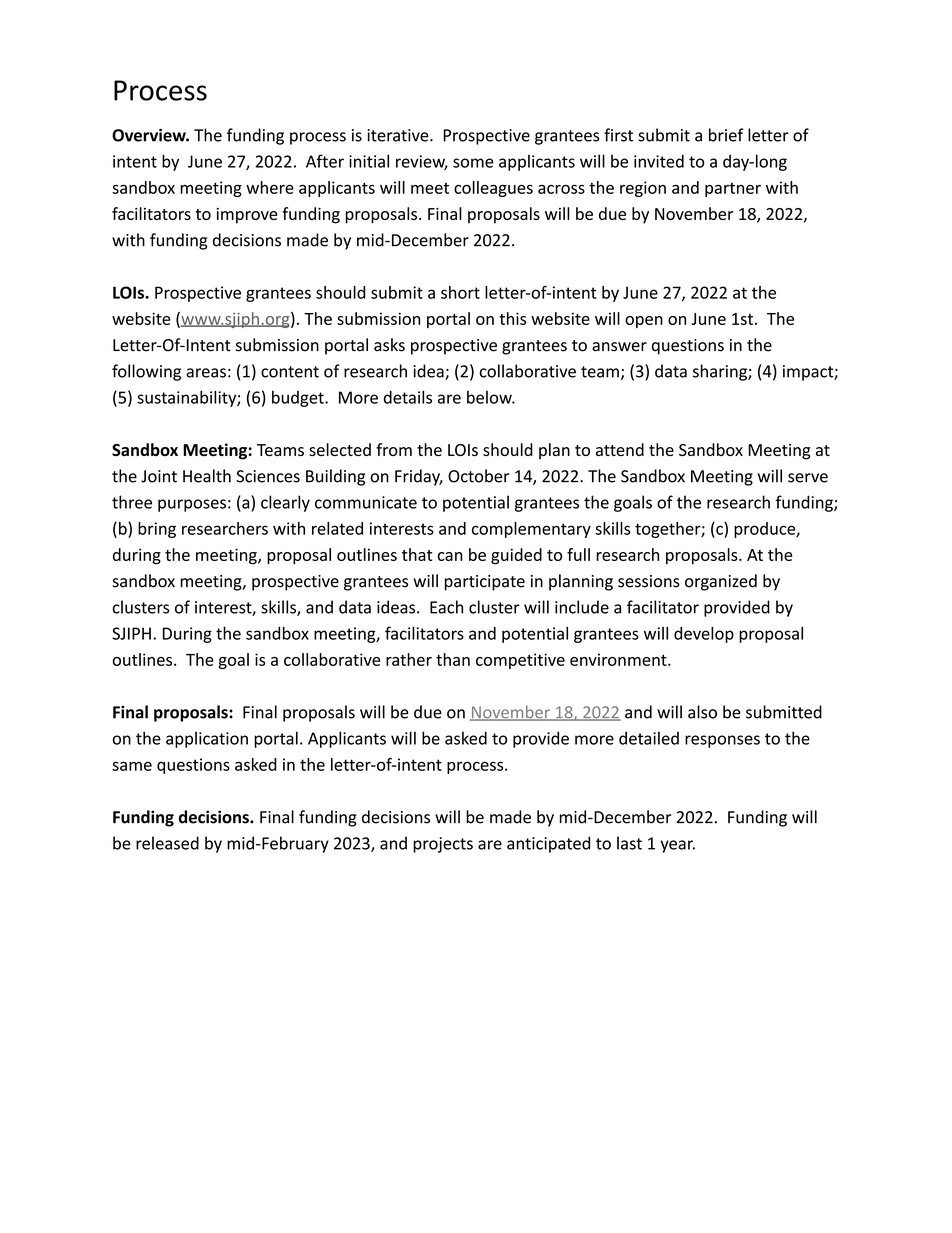 Image resolution: width=952 pixels, height=1233 pixels. What do you see at coordinates (270, 187) in the screenshot?
I see `where` at bounding box center [270, 187].
